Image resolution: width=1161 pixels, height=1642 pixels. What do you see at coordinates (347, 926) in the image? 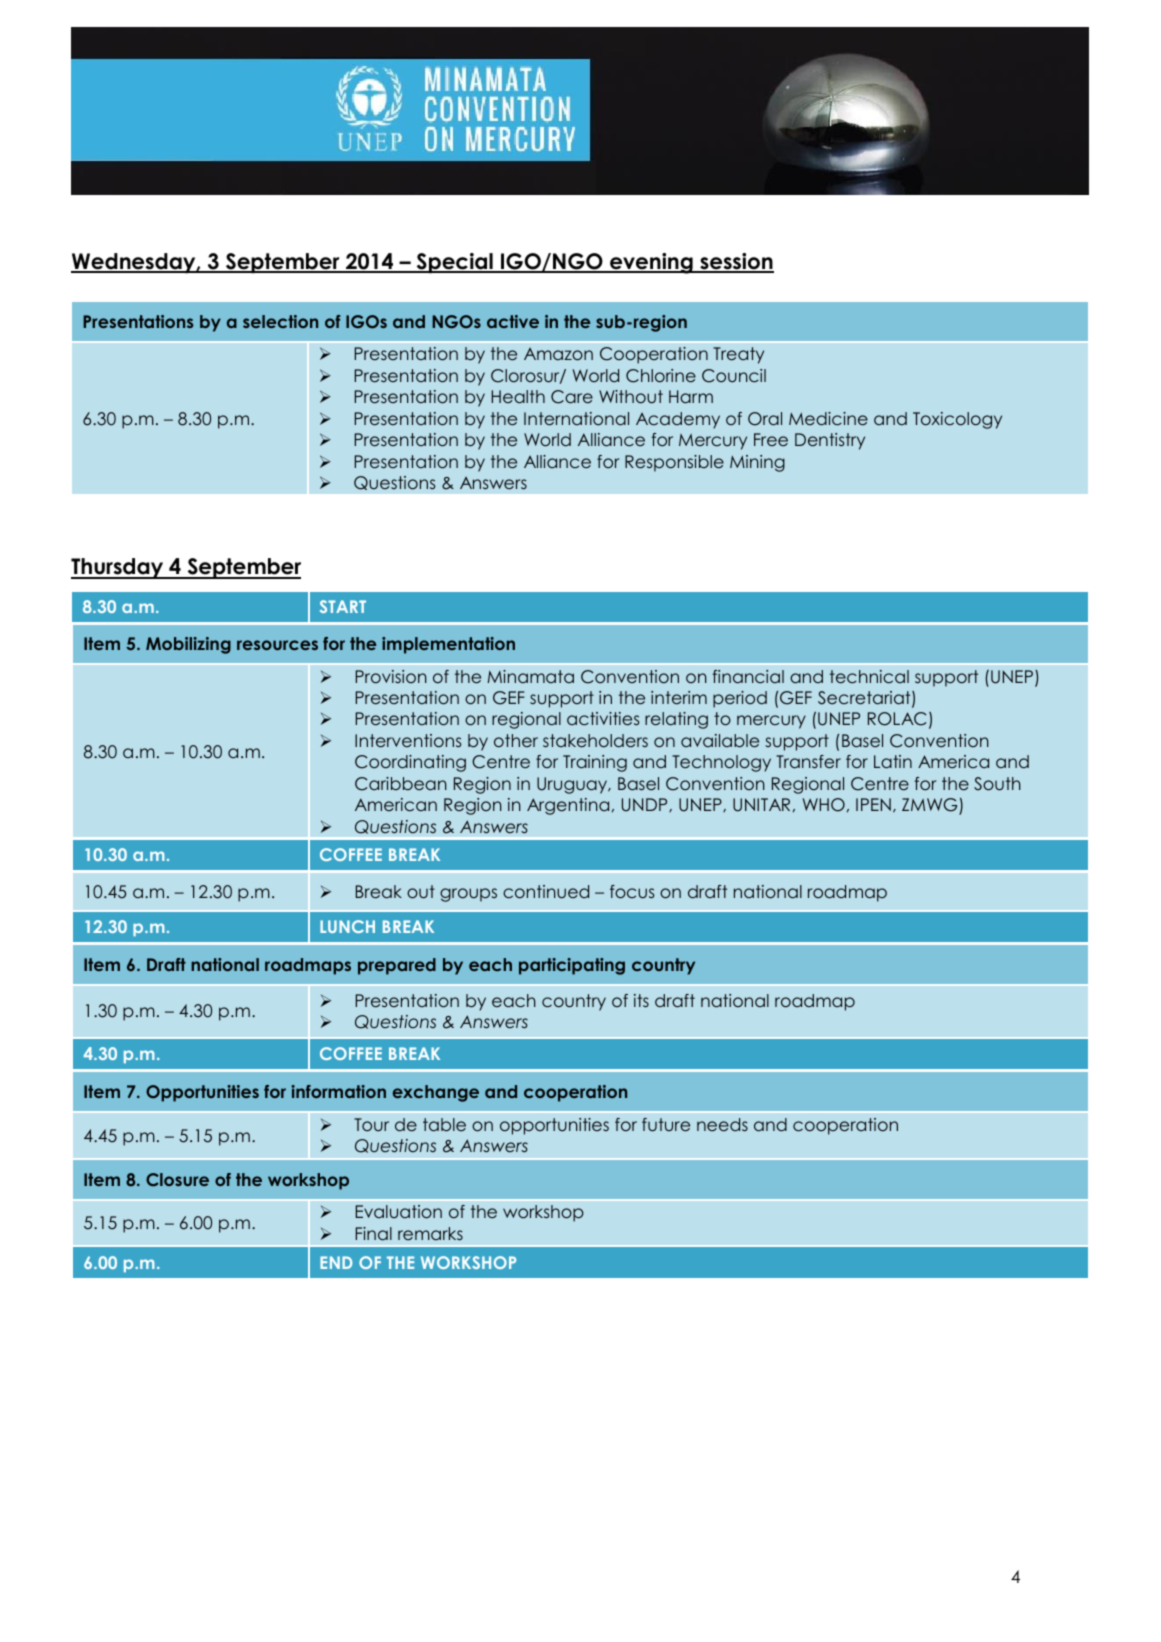
I see `LUNCH` at bounding box center [347, 926].
